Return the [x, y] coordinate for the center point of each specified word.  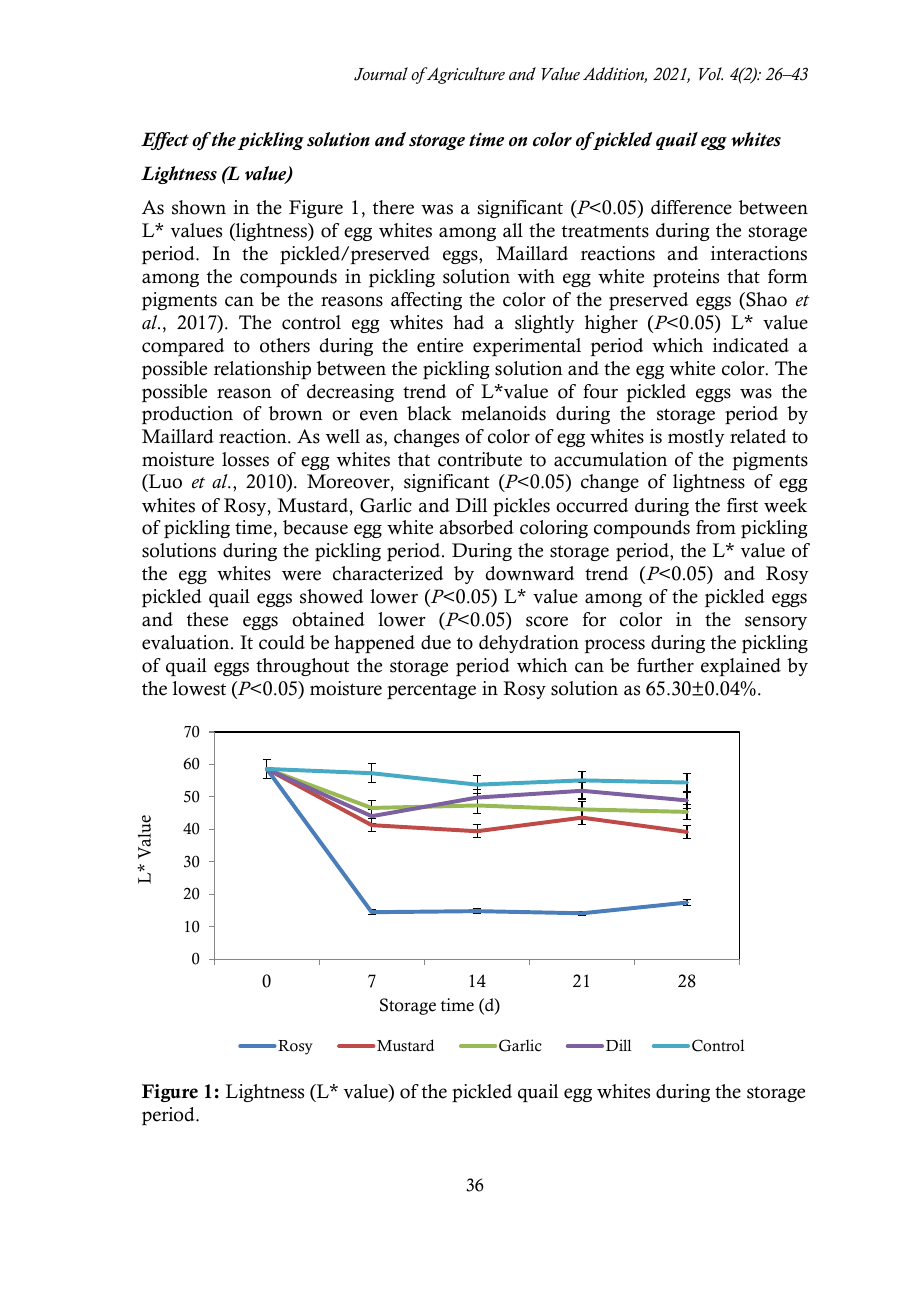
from [716, 527]
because [315, 527]
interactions [759, 253]
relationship [262, 370]
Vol [711, 73]
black [429, 413]
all [513, 230]
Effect [165, 141]
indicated [751, 345]
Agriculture [464, 75]
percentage [431, 691]
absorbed [476, 527]
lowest [199, 688]
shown [199, 207]
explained [741, 667]
